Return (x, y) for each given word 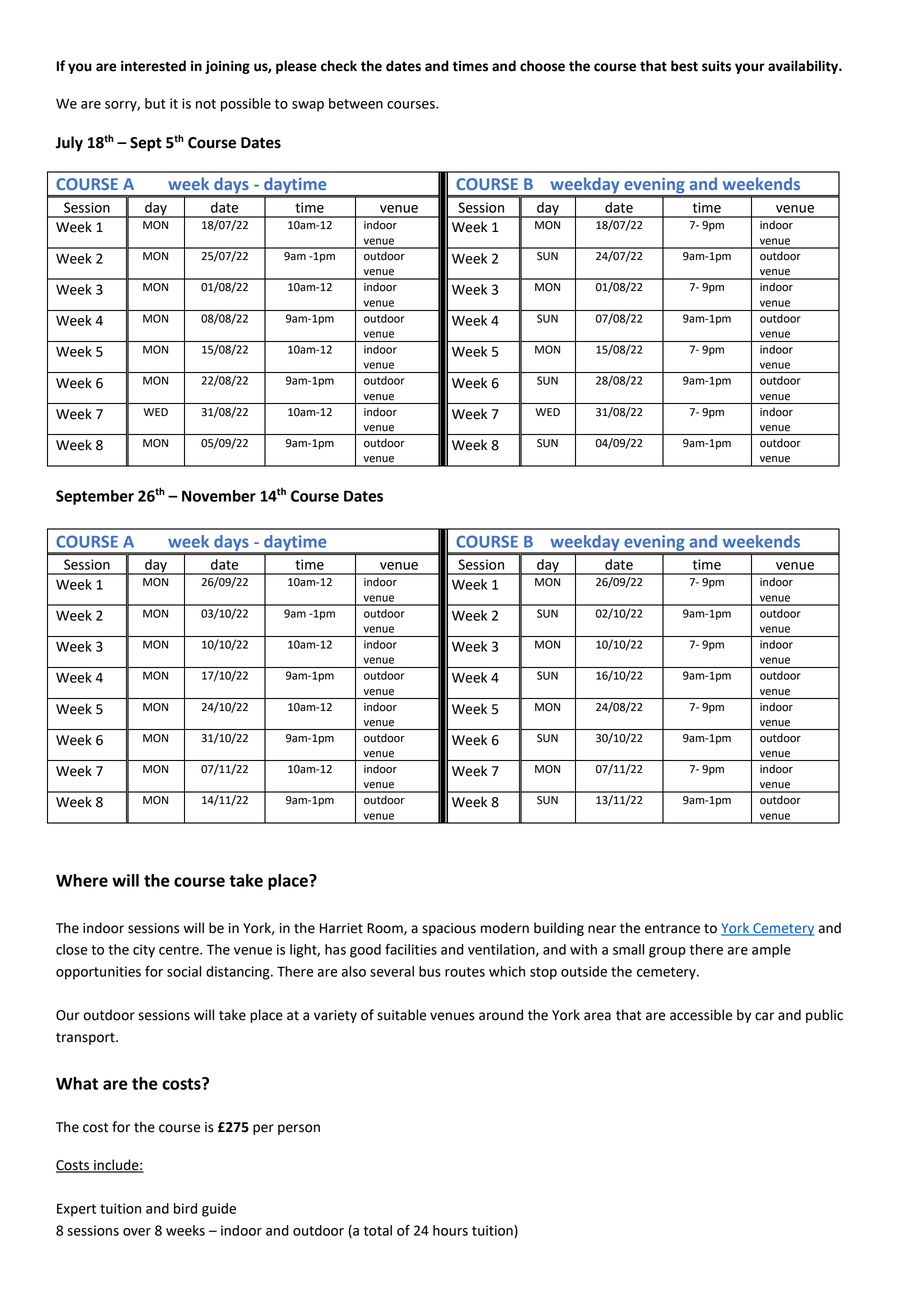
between (356, 103)
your (750, 68)
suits (716, 66)
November (219, 496)
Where (82, 880)
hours (450, 1230)
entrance (672, 929)
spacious (449, 929)
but (155, 103)
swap (308, 106)
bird (185, 1208)
